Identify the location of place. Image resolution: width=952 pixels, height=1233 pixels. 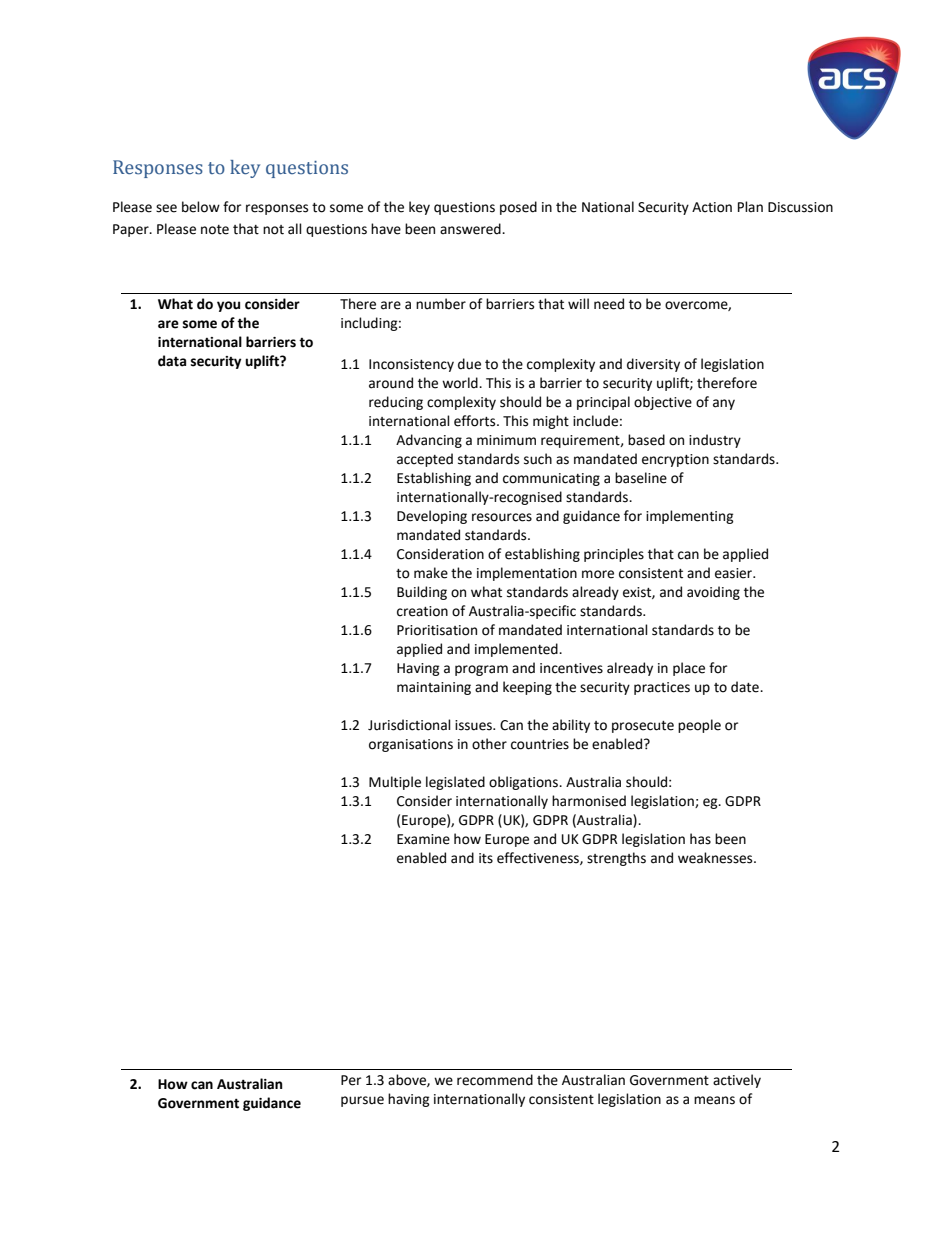
(689, 669).
